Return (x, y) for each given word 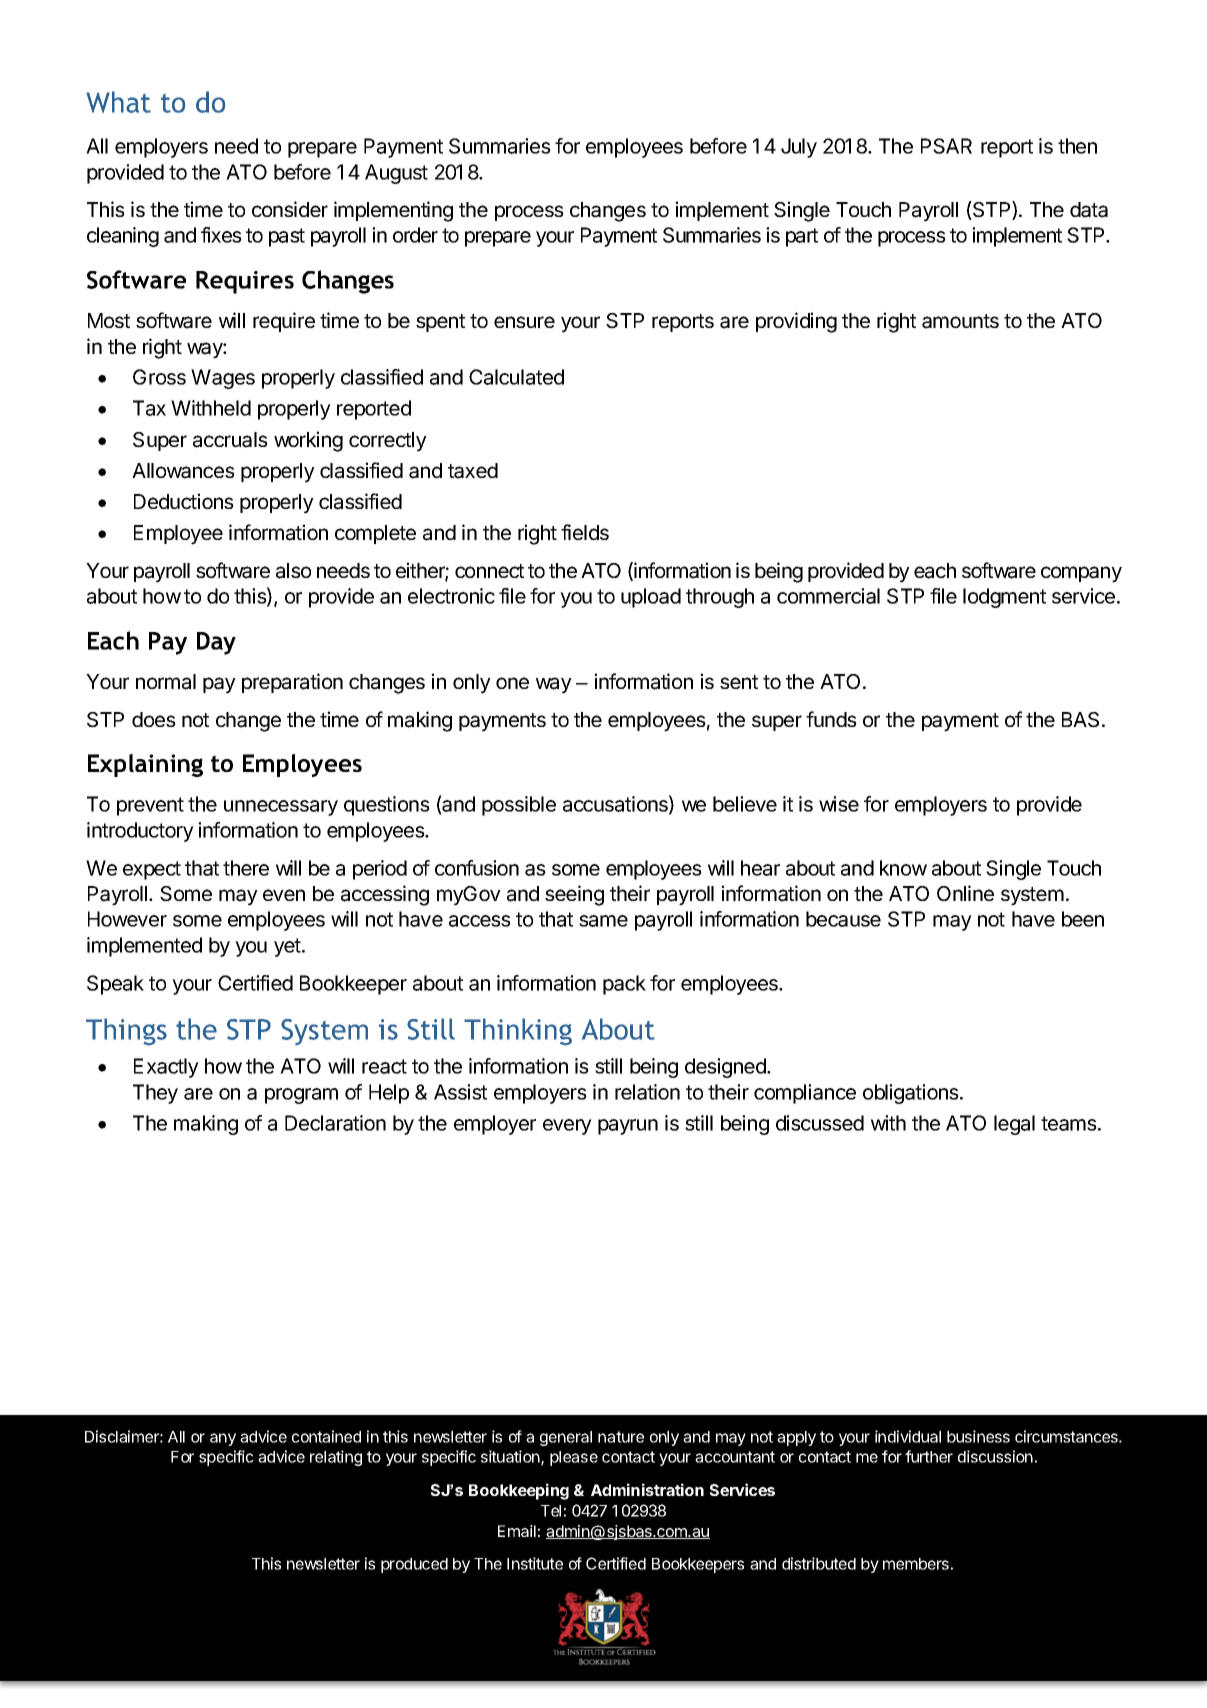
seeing (574, 895)
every (567, 1127)
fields (585, 532)
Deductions (184, 501)
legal (1014, 1125)
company (1081, 574)
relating (336, 1458)
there (246, 868)
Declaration (335, 1123)
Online (965, 893)
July (799, 148)
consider (290, 209)
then (1077, 146)
